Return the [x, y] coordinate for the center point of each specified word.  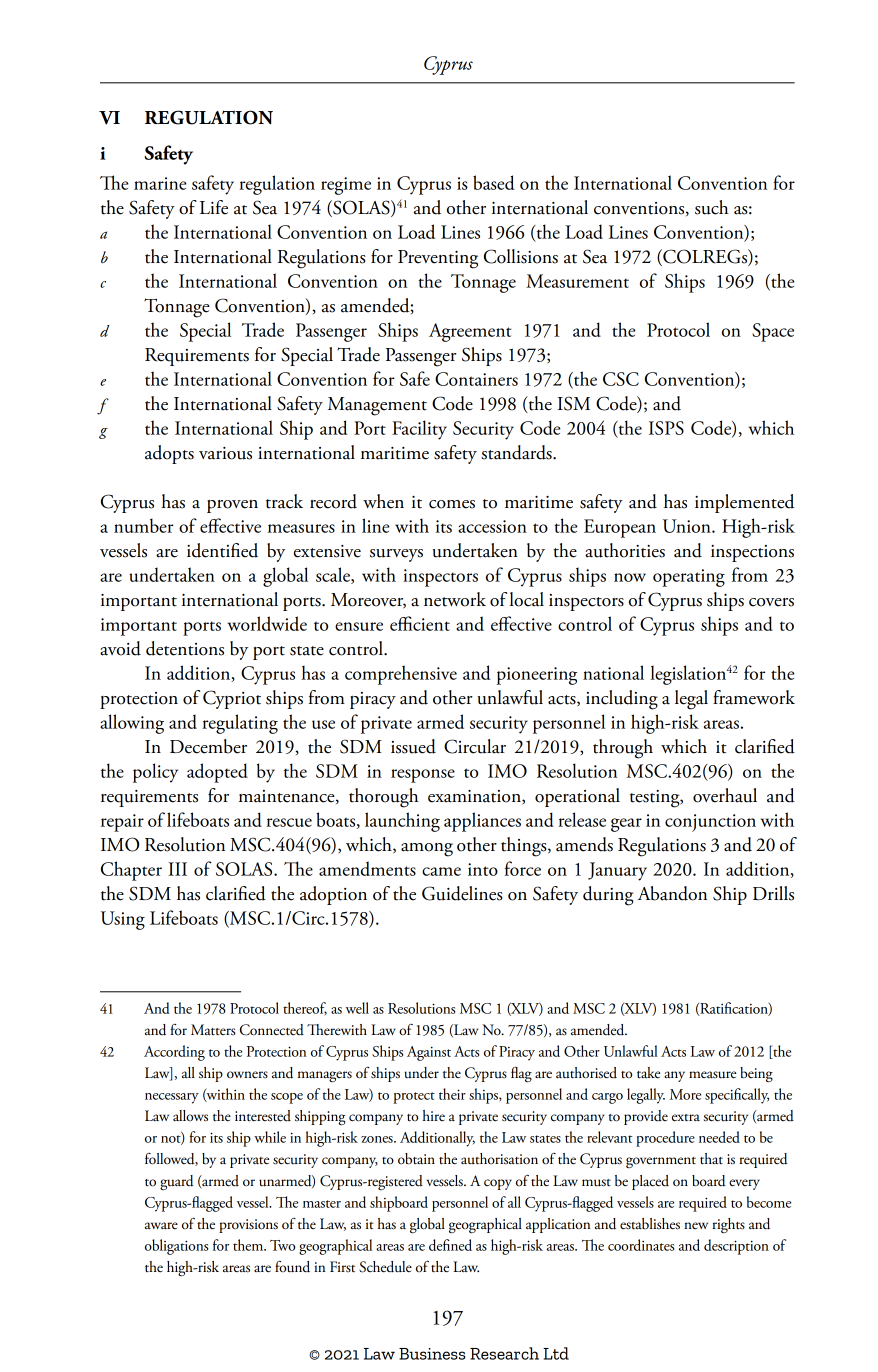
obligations [176, 1247]
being [756, 1075]
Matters [213, 1030]
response [423, 776]
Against [429, 1053]
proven [232, 506]
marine [160, 183]
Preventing [438, 259]
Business [432, 1354]
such [712, 207]
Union [688, 526]
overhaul [725, 795]
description [736, 1247]
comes [452, 504]
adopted [217, 773]
